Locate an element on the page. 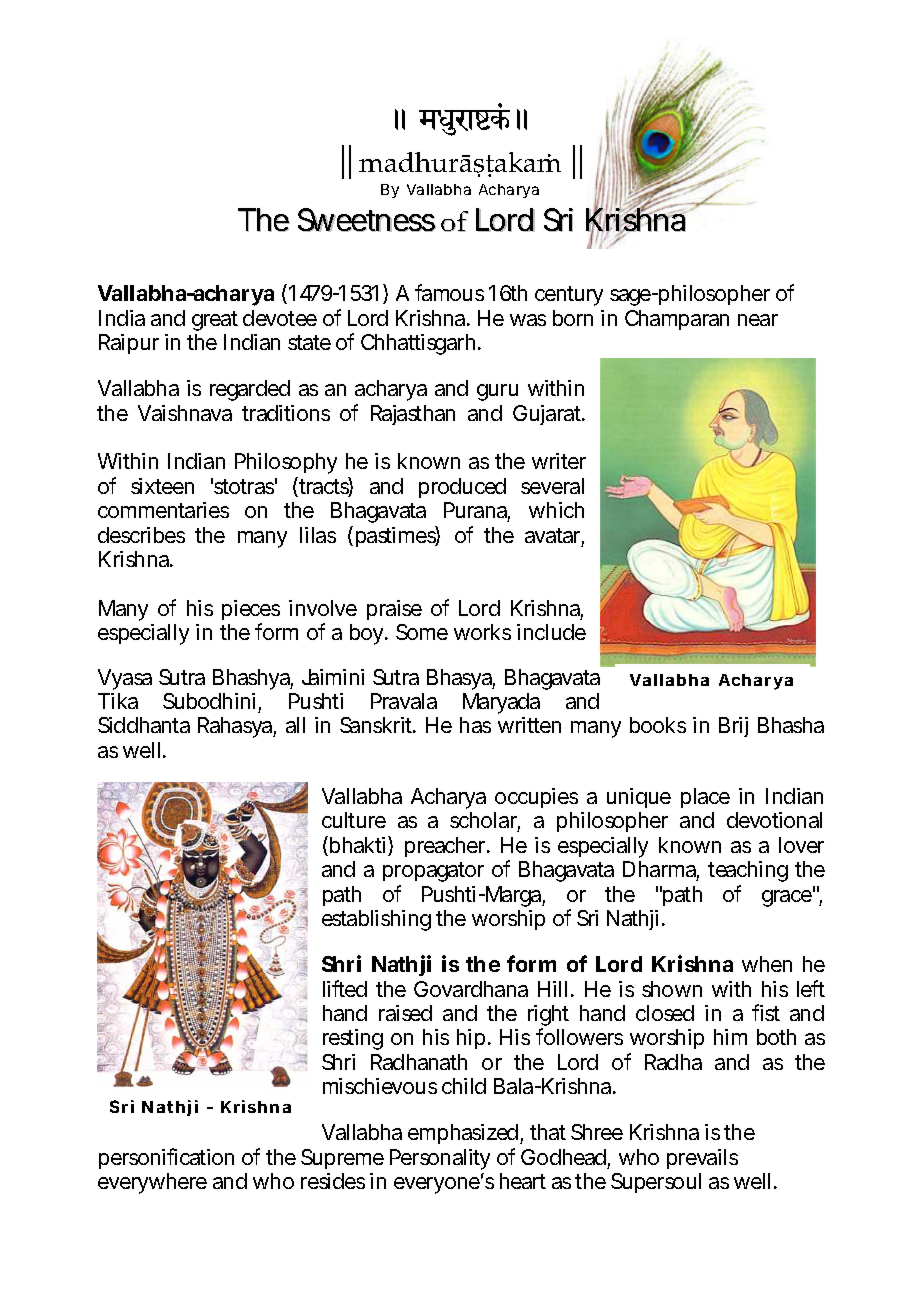  Personality is located at coordinates (440, 1159).
